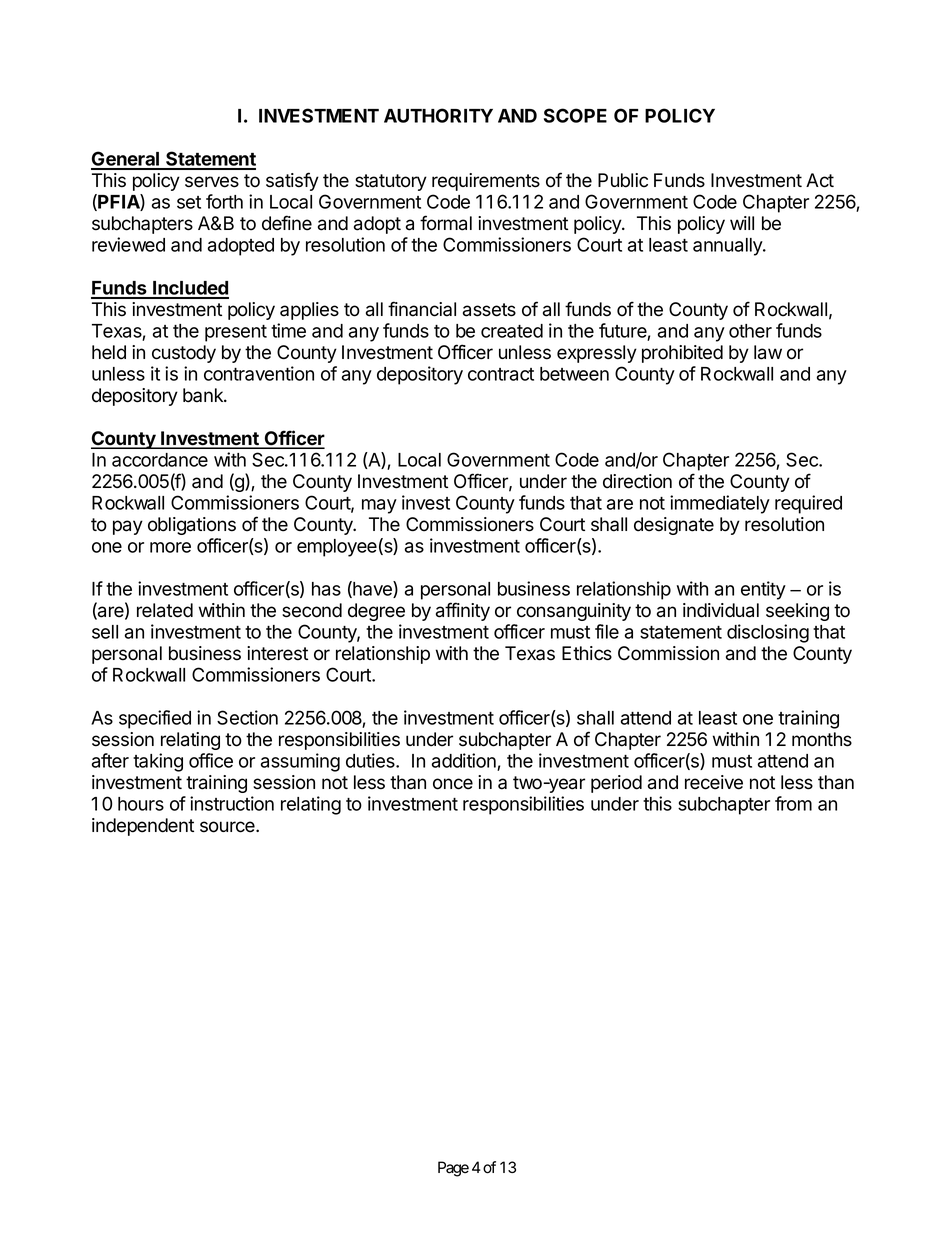  What do you see at coordinates (165, 610) in the document?
I see `related` at bounding box center [165, 610].
